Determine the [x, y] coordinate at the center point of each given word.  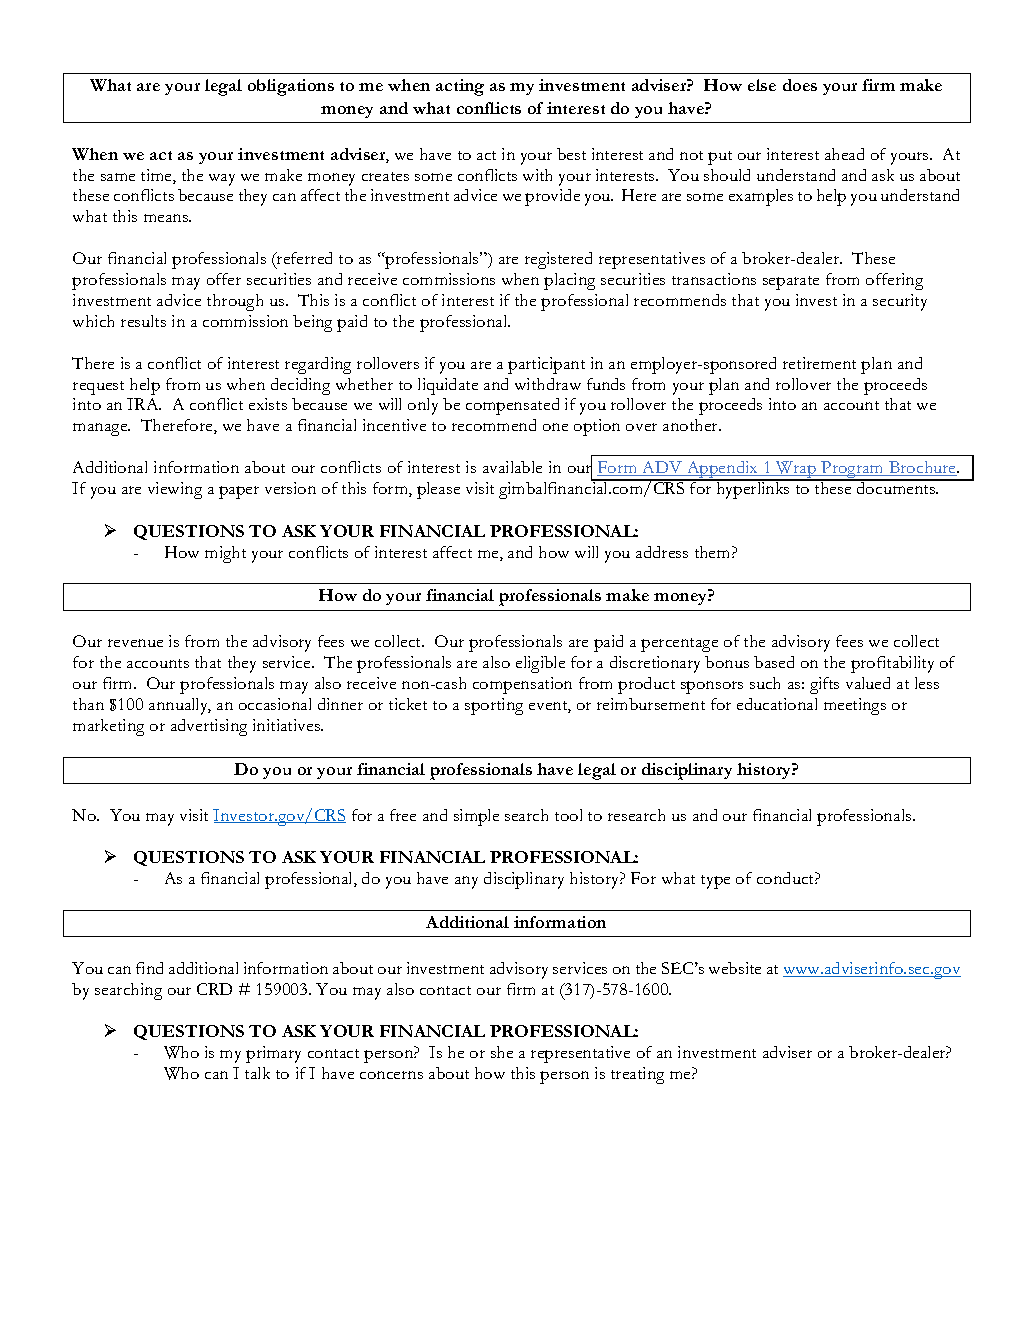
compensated [512, 406]
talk [257, 1073]
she [502, 1052]
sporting [494, 706]
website [735, 968]
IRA [144, 404]
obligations [291, 87]
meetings [855, 706]
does [800, 85]
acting [460, 87]
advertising [209, 727]
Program [853, 471]
